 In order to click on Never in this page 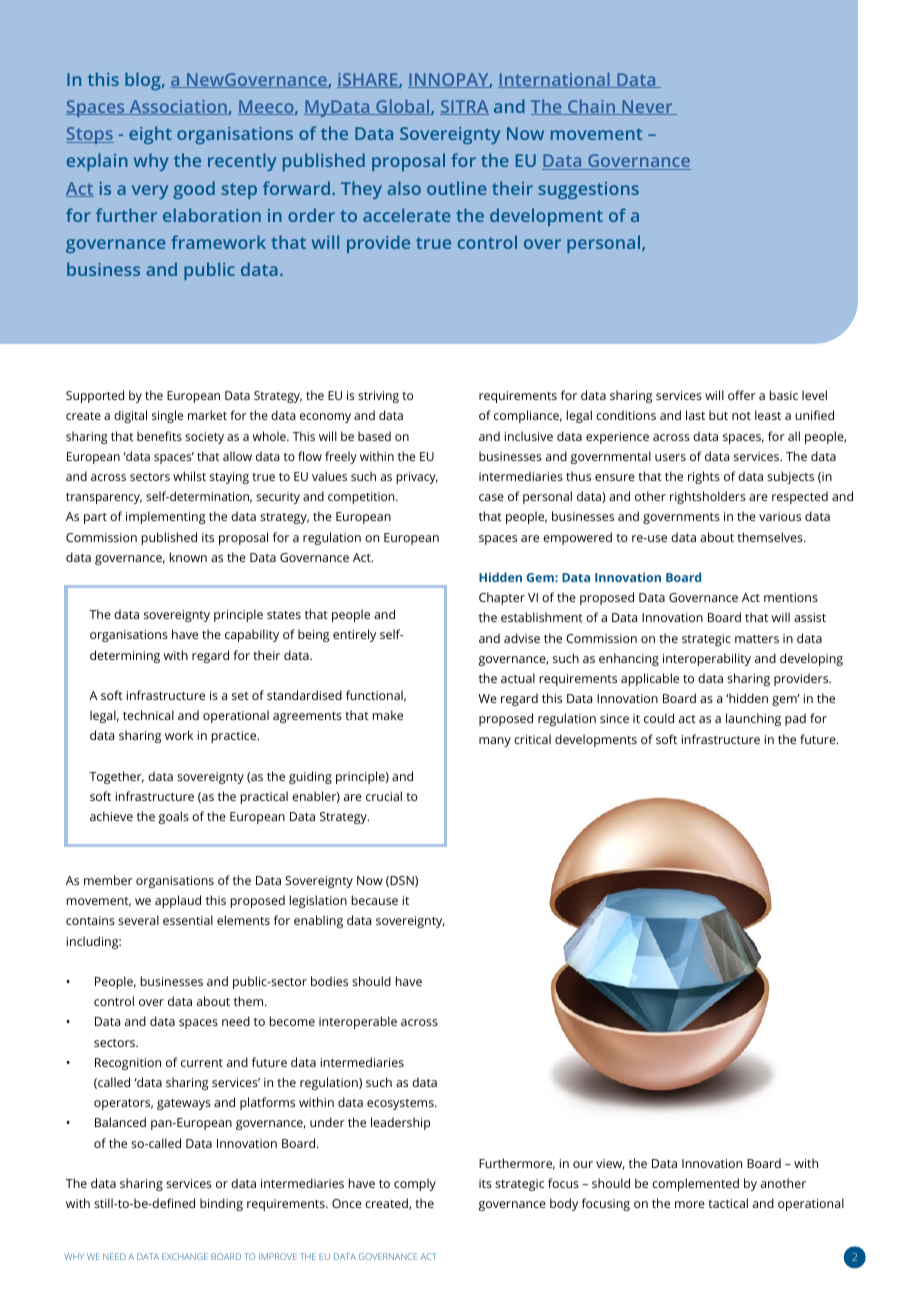, I will do `click(647, 107)`.
